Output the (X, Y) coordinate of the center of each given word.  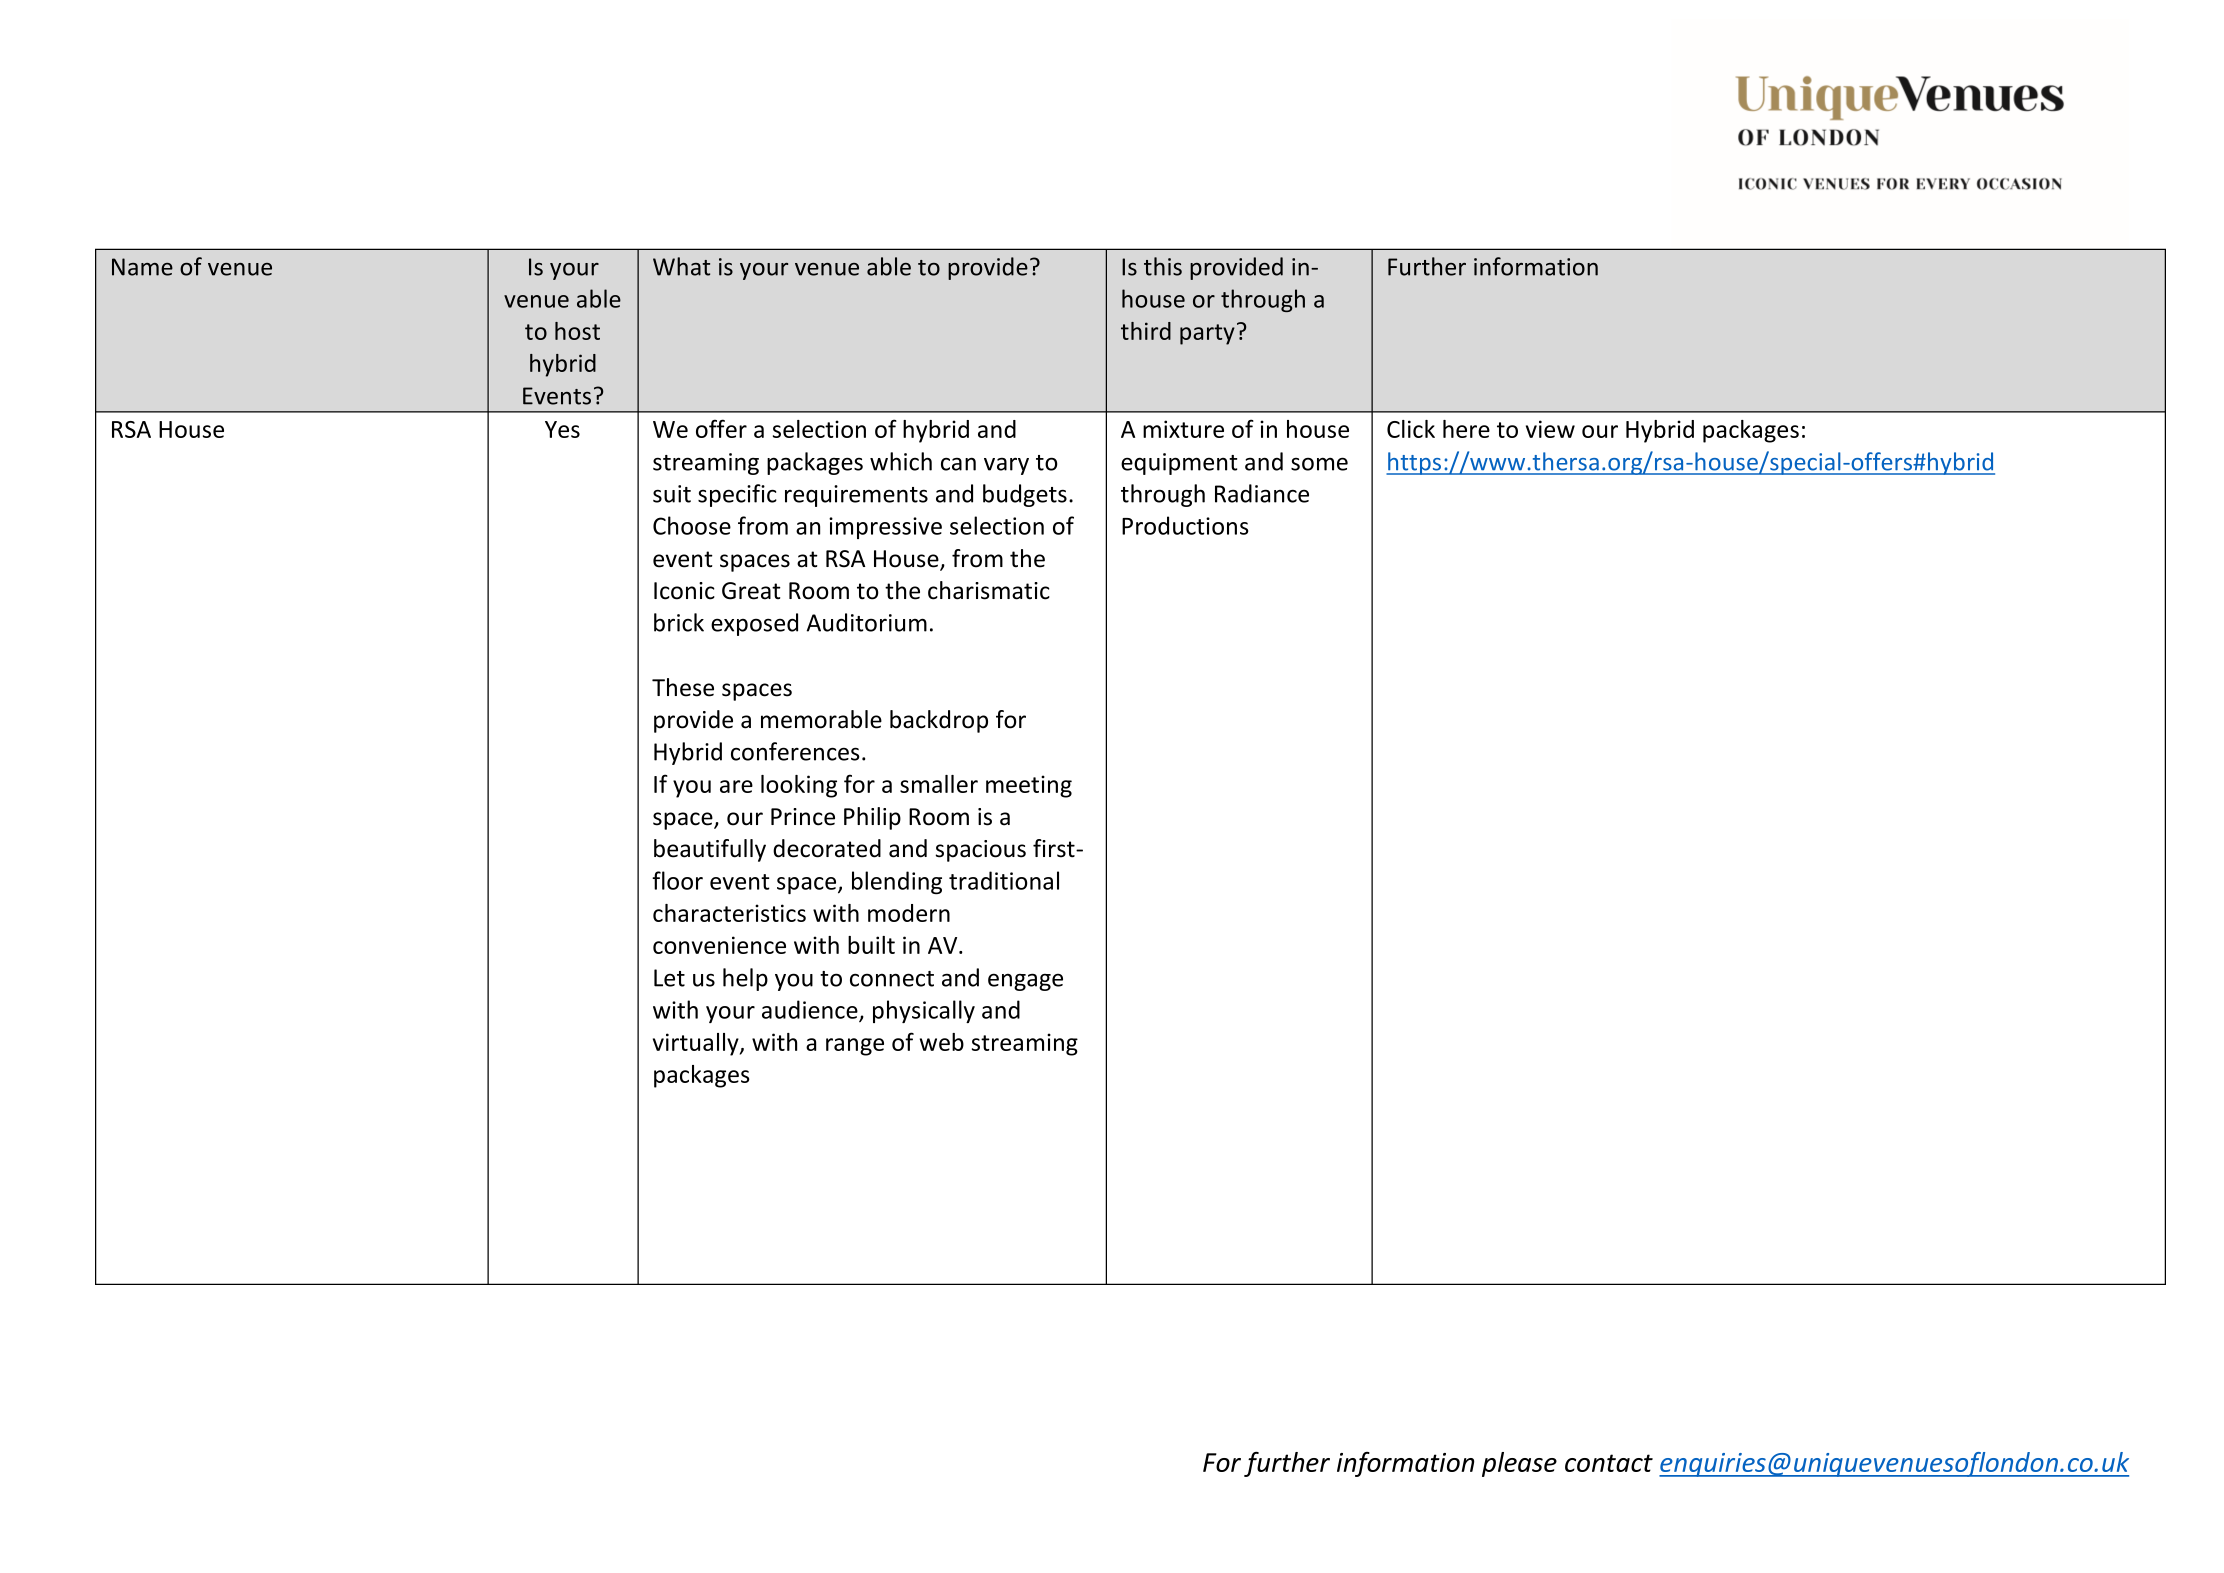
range (855, 1047)
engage (1025, 982)
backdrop (939, 721)
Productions (1185, 525)
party (1207, 334)
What (681, 266)
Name (142, 267)
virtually (697, 1044)
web (942, 1042)
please (1519, 1464)
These (683, 687)
